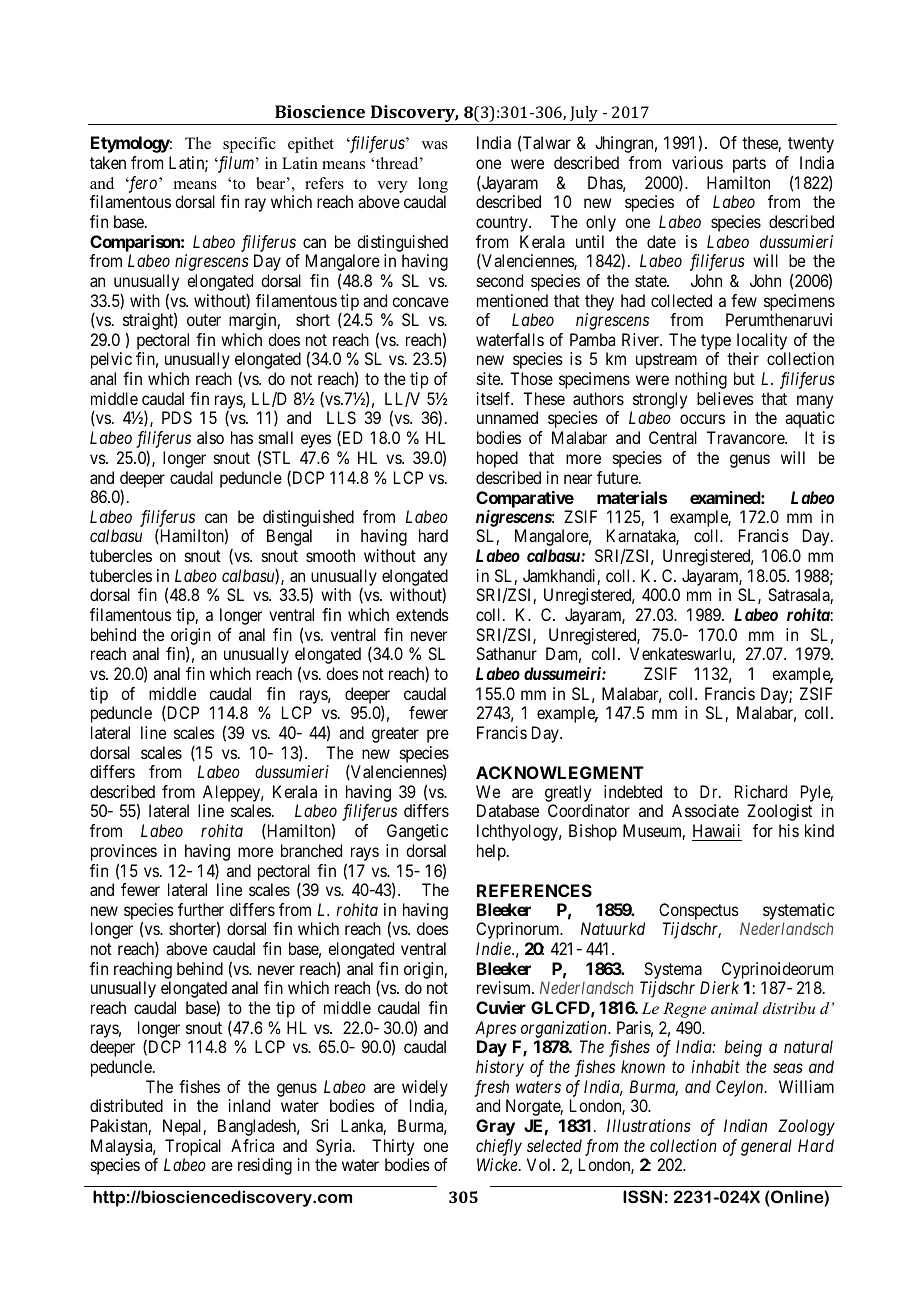  What do you see at coordinates (633, 791) in the screenshot?
I see `indebted` at bounding box center [633, 791].
